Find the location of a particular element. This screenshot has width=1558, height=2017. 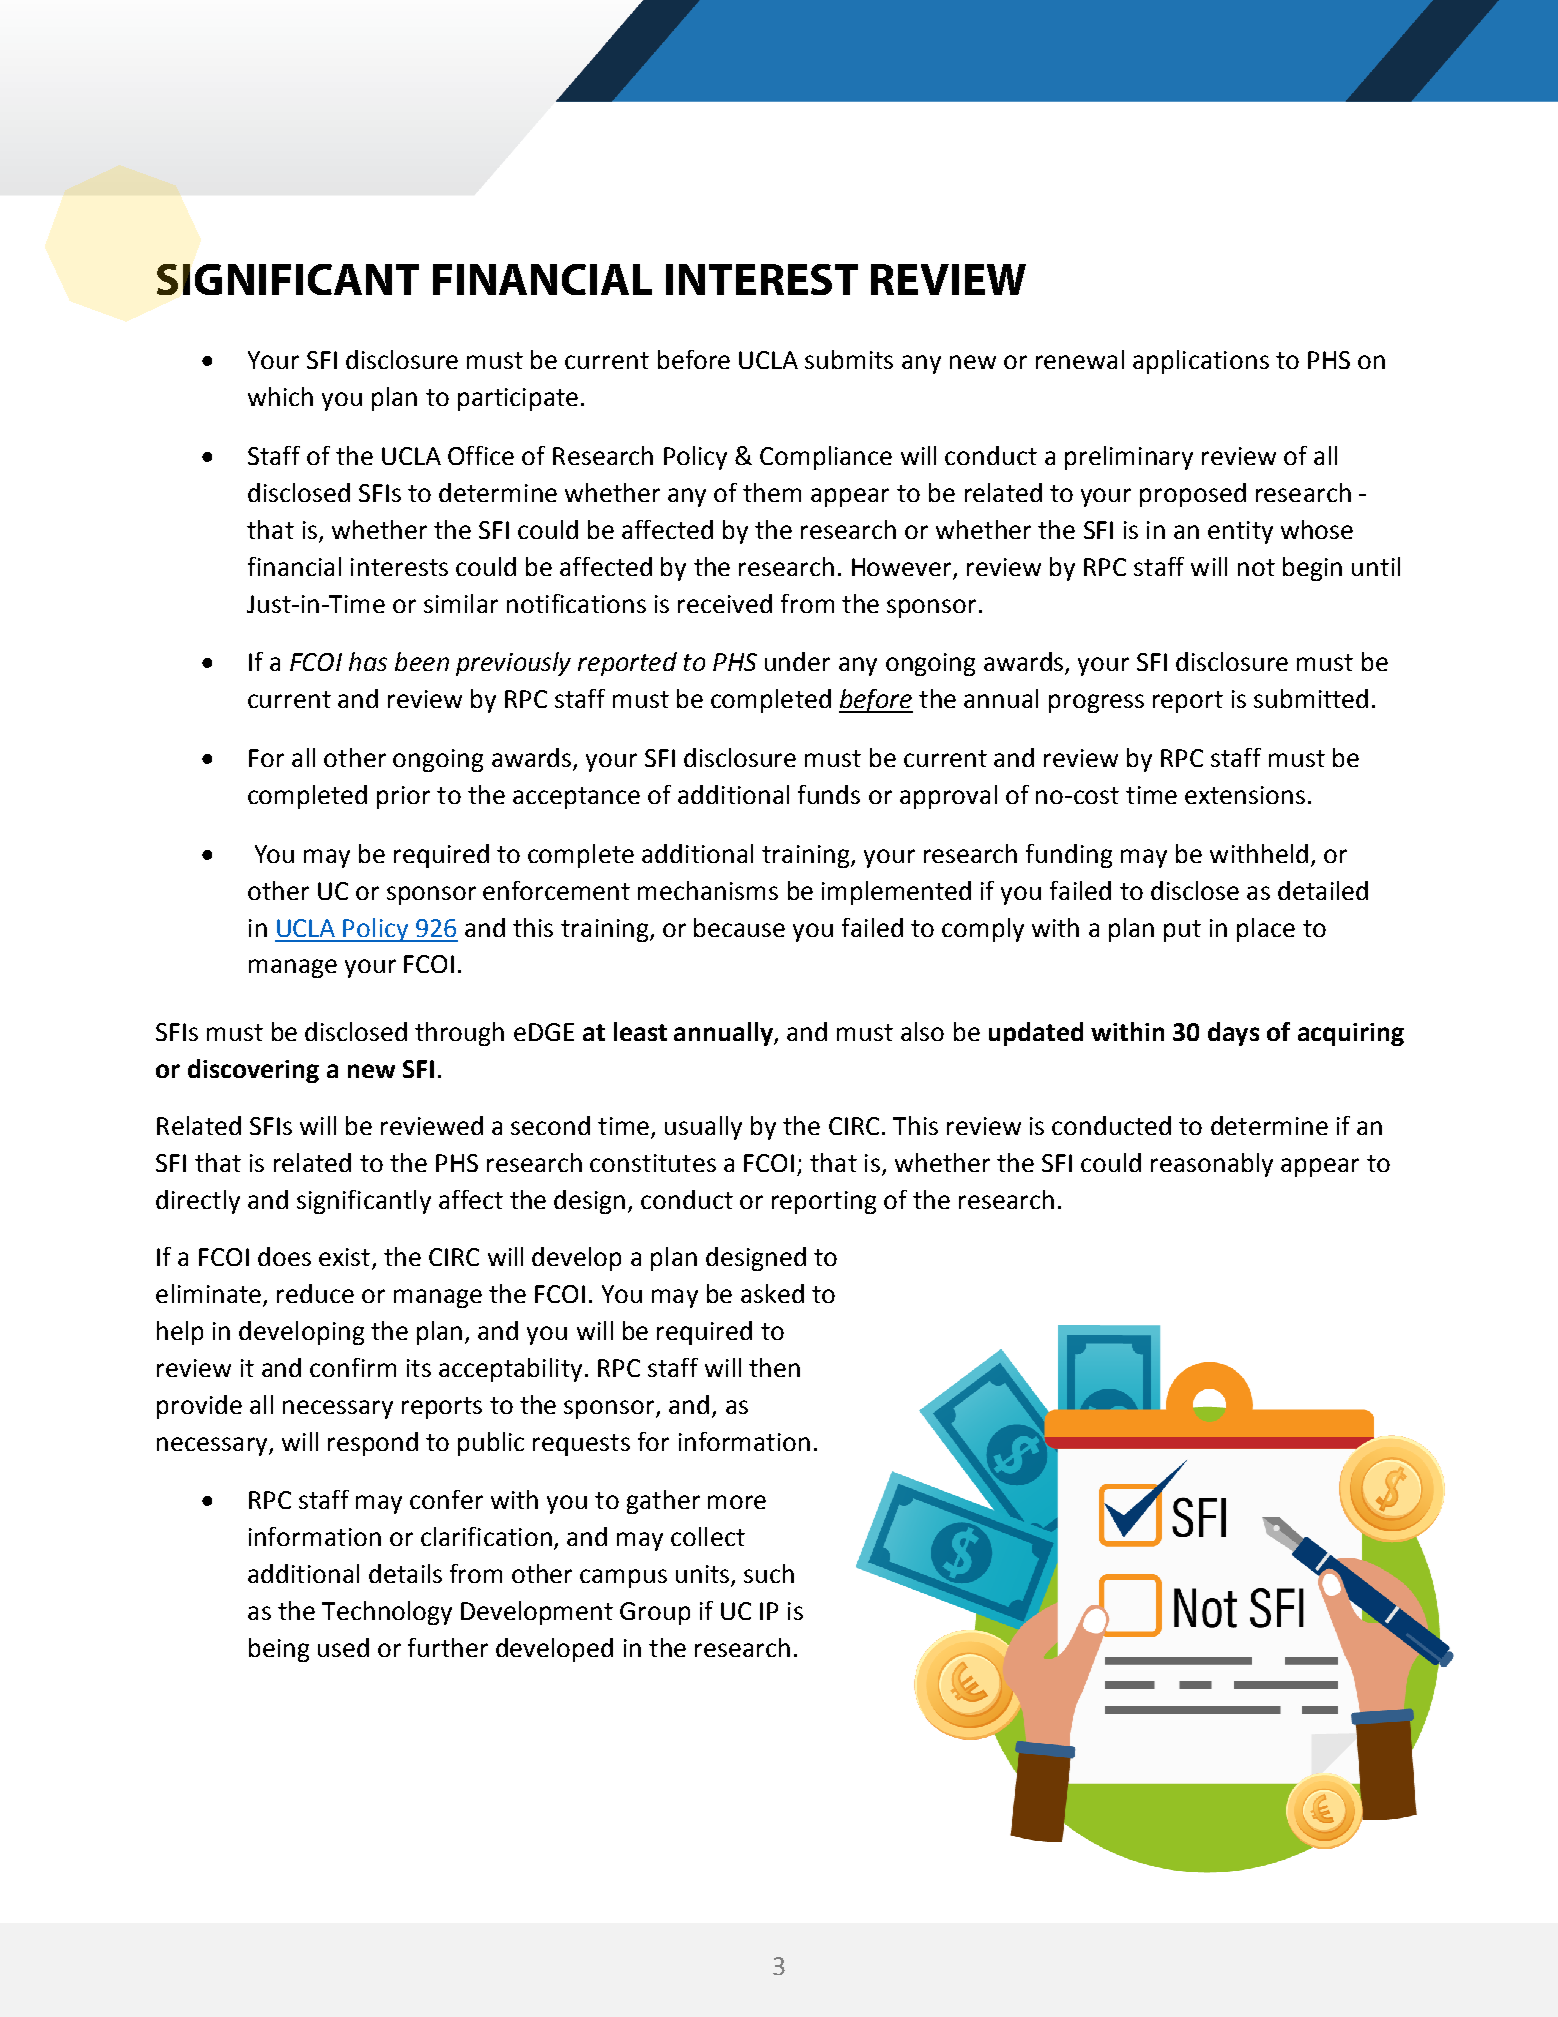

such is located at coordinates (769, 1573).
